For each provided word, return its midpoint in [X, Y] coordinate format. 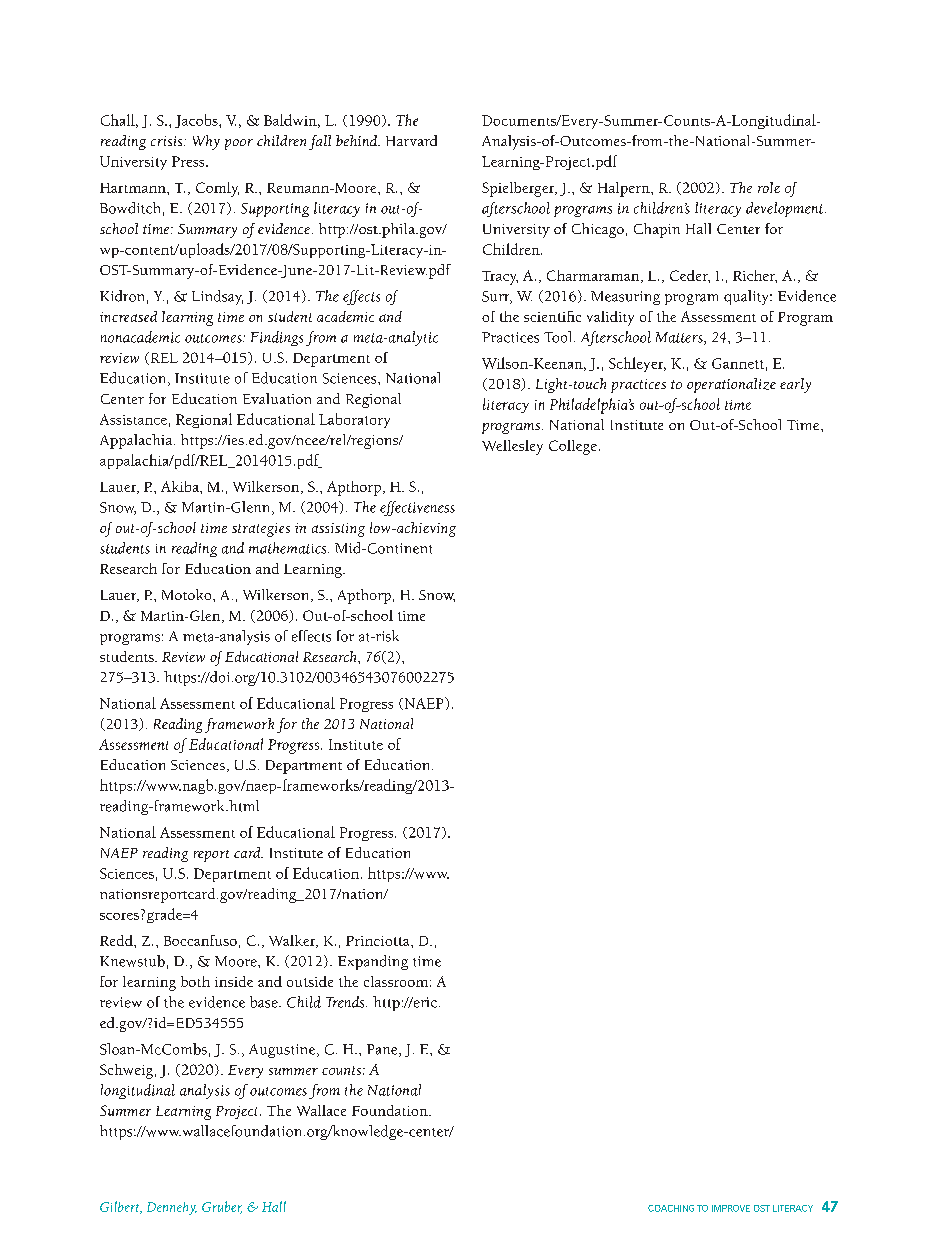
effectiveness [417, 508]
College [573, 447]
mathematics [289, 548]
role [769, 187]
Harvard [411, 140]
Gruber [222, 1207]
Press [189, 161]
